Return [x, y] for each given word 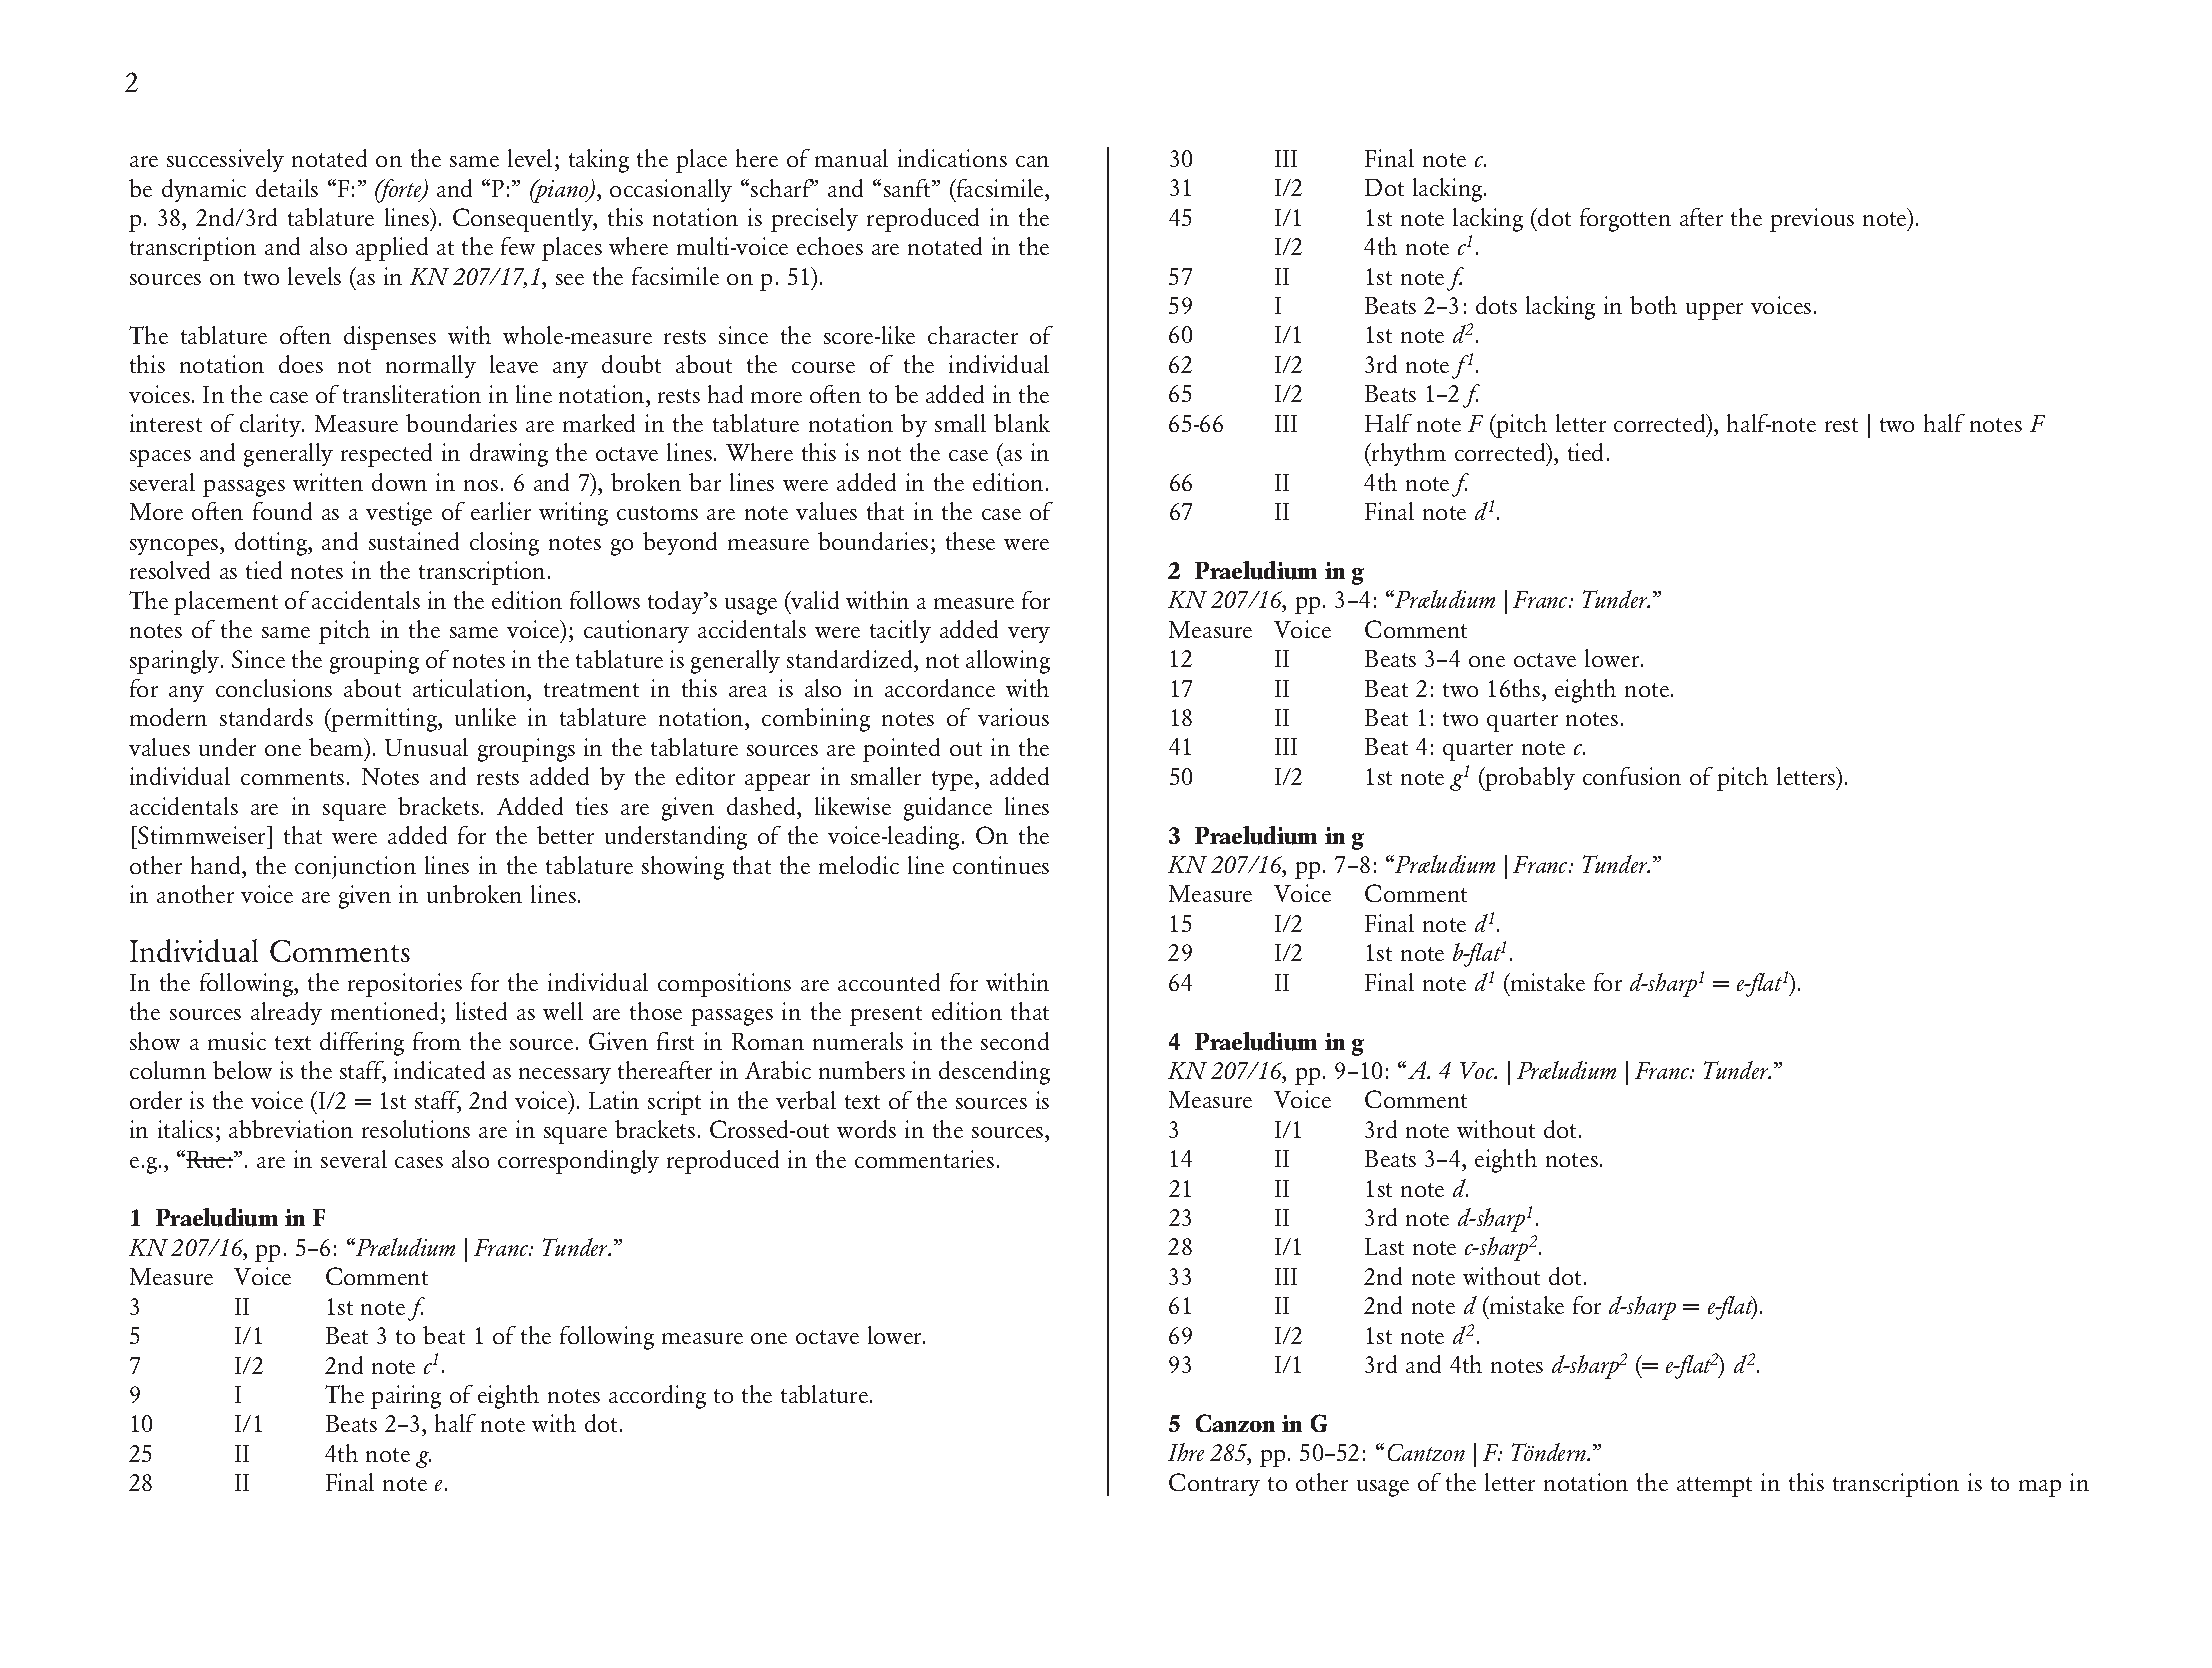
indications [952, 158]
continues [1001, 865]
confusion [1632, 776]
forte [399, 191]
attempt [1714, 1487]
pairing [406, 1397]
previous [1812, 220]
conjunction [355, 867]
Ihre [1186, 1452]
